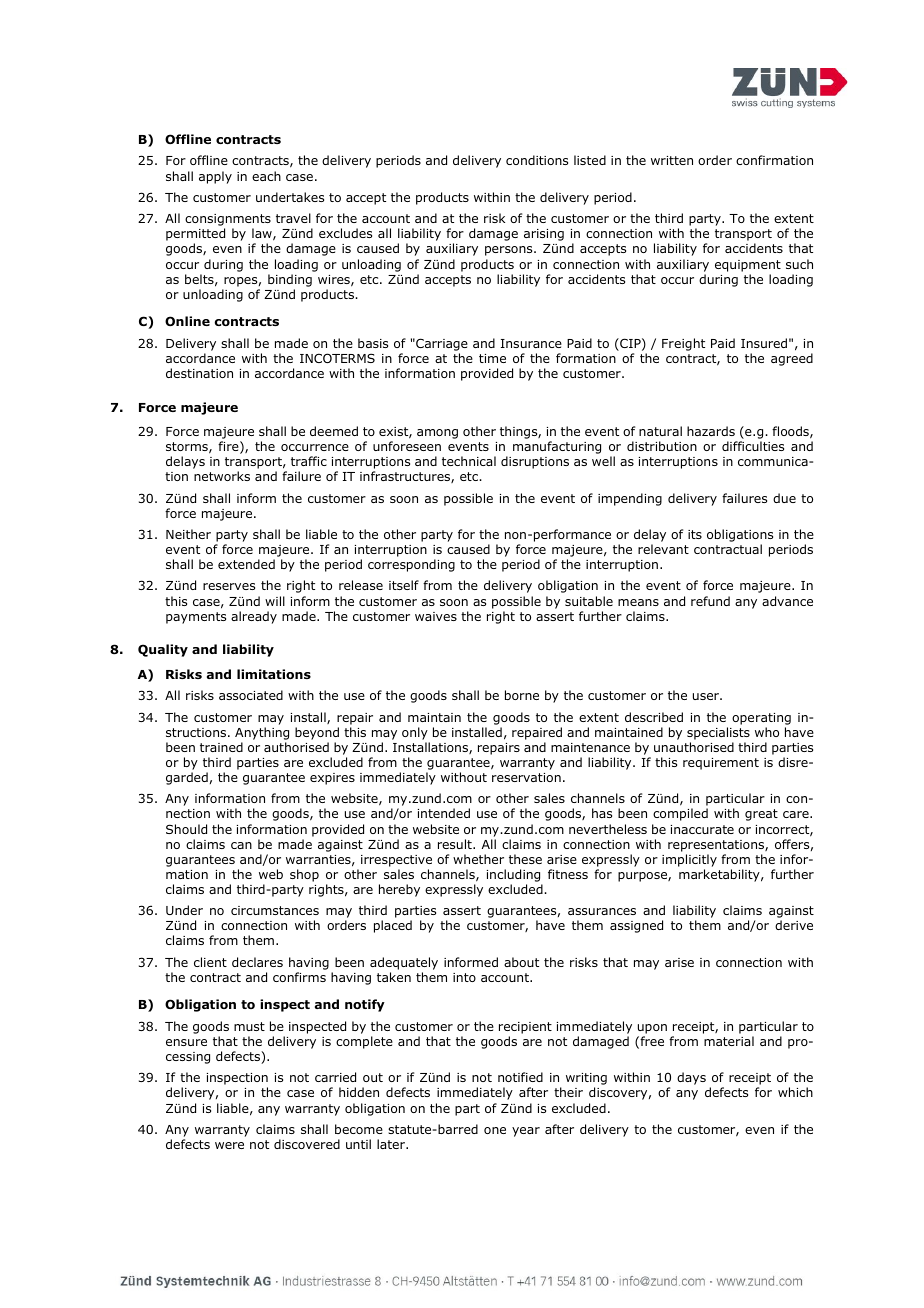 This screenshot has height=1308, width=924. What do you see at coordinates (254, 617) in the screenshot?
I see `already` at bounding box center [254, 617].
